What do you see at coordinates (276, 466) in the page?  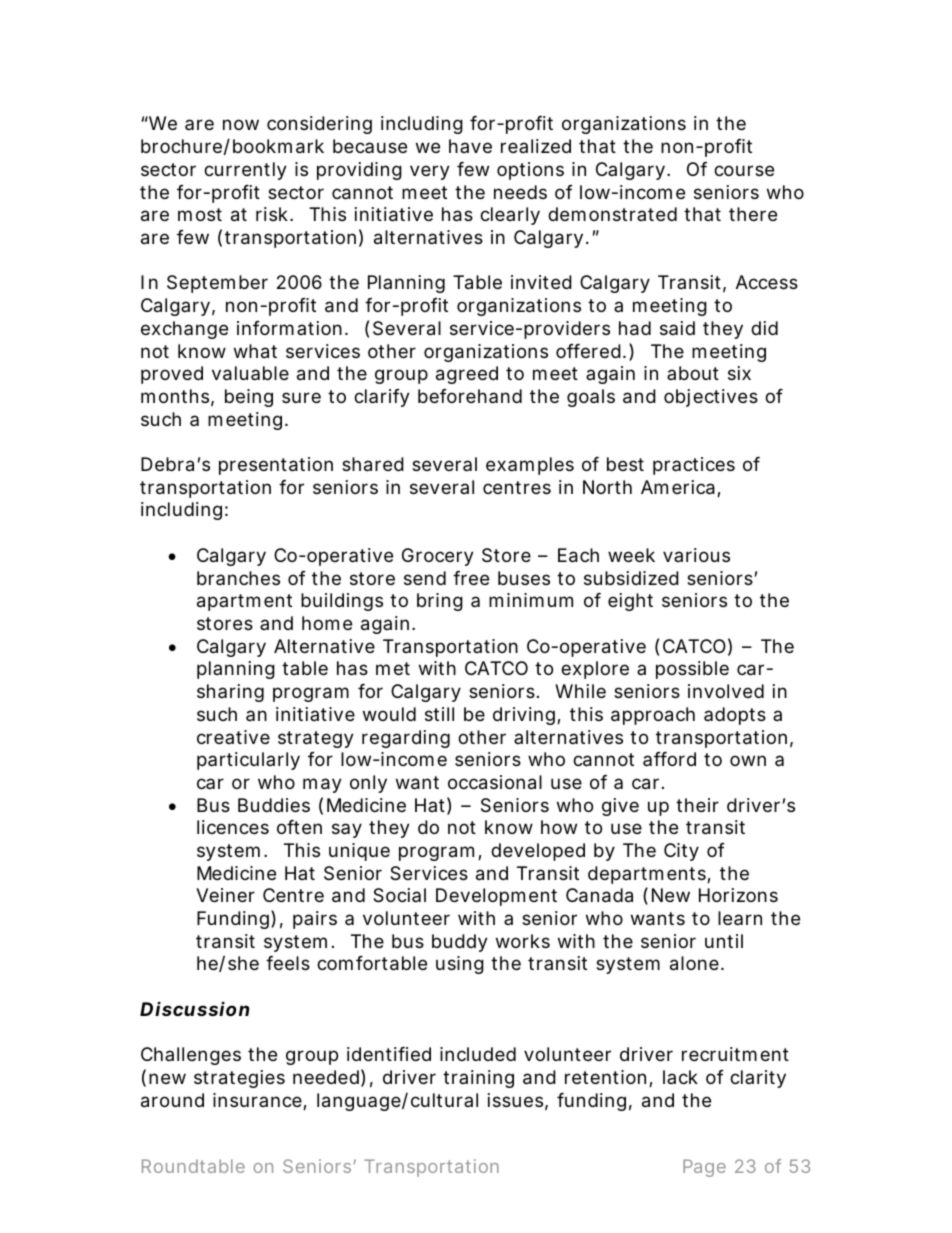 I see `presentation` at bounding box center [276, 466].
